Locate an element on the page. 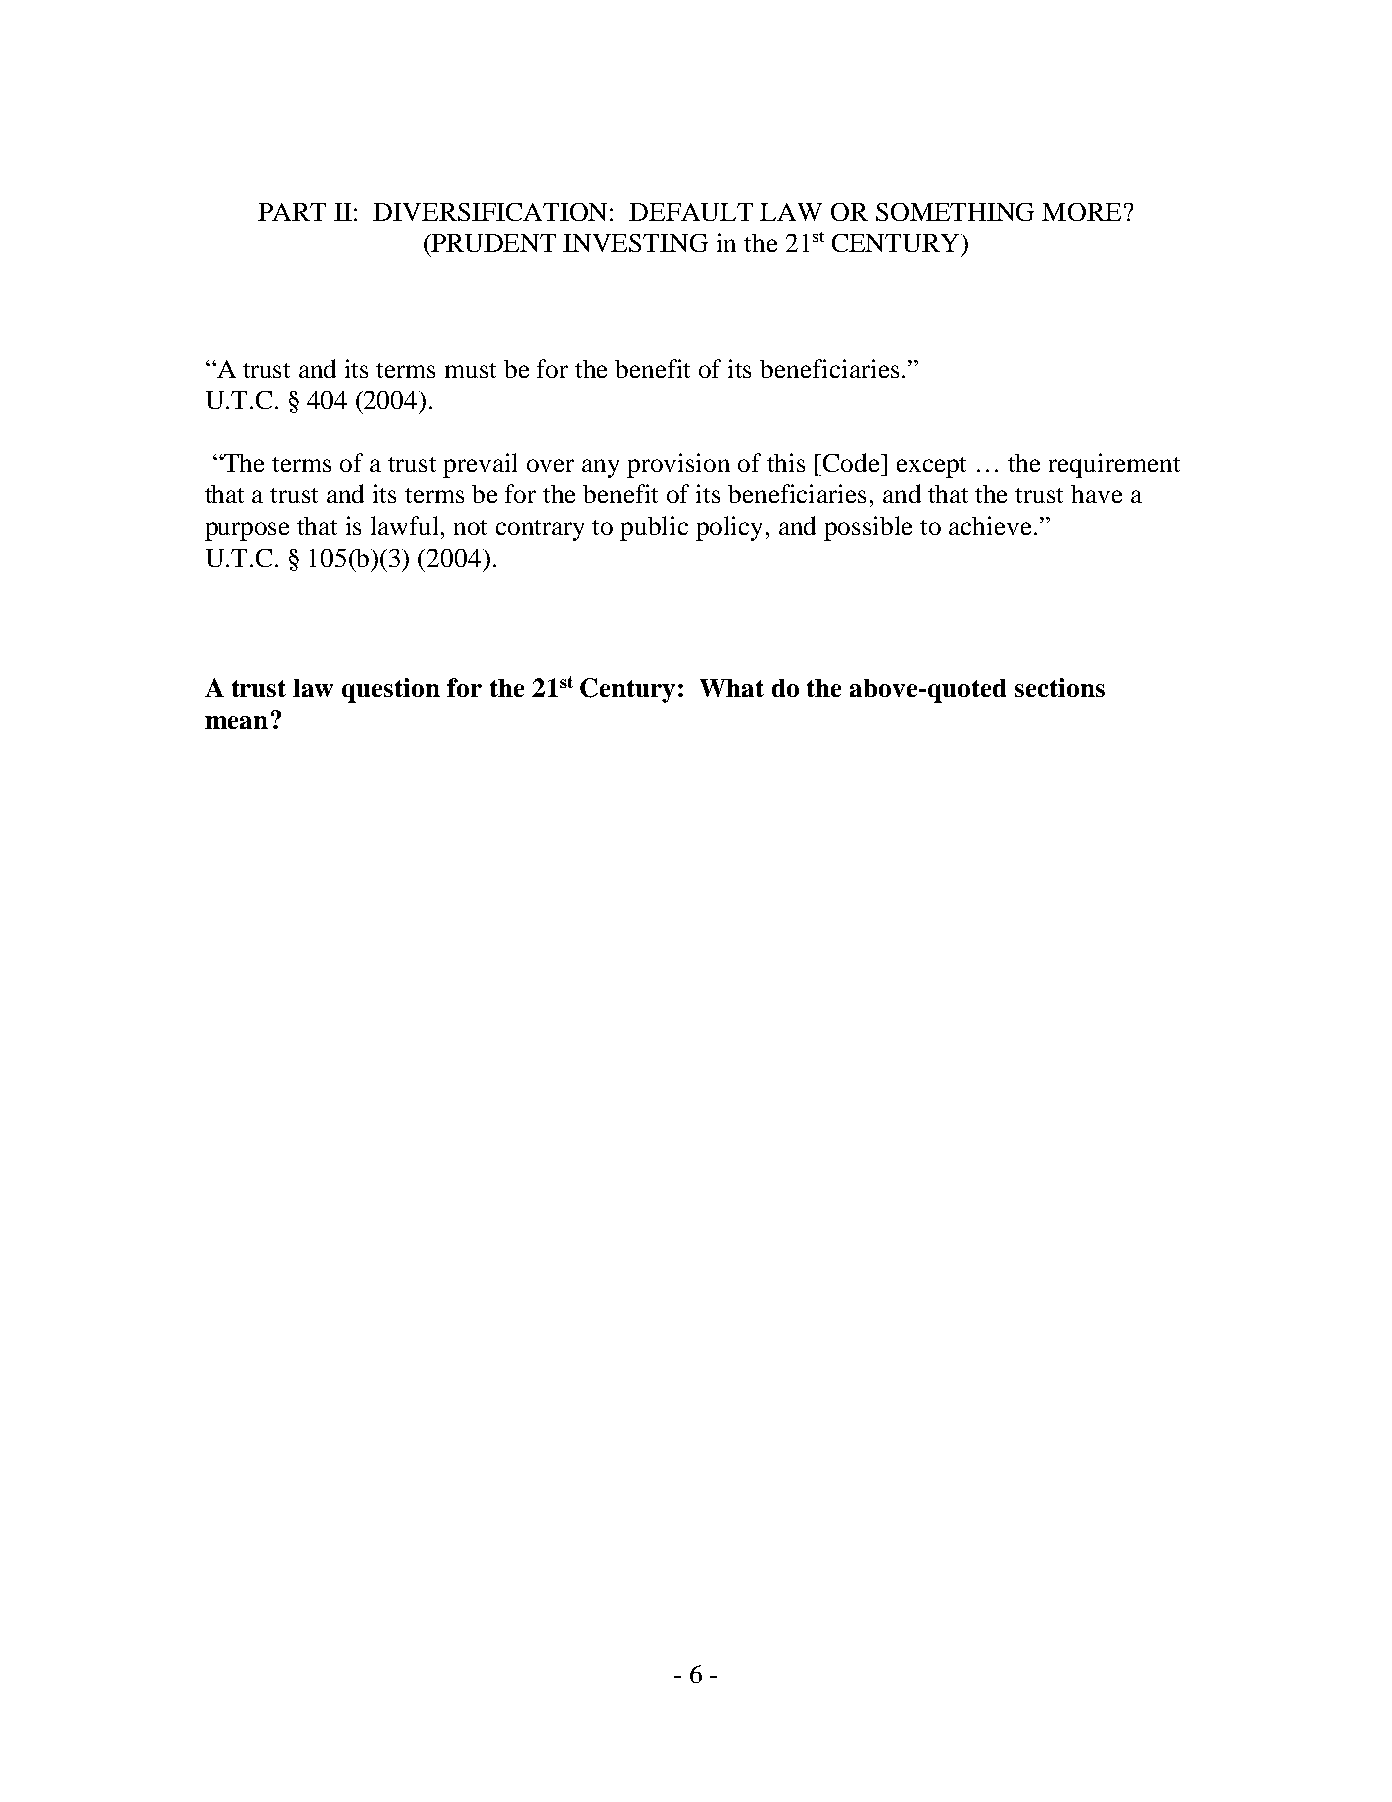 The height and width of the image is (1802, 1392). SOMETHING is located at coordinates (955, 212).
